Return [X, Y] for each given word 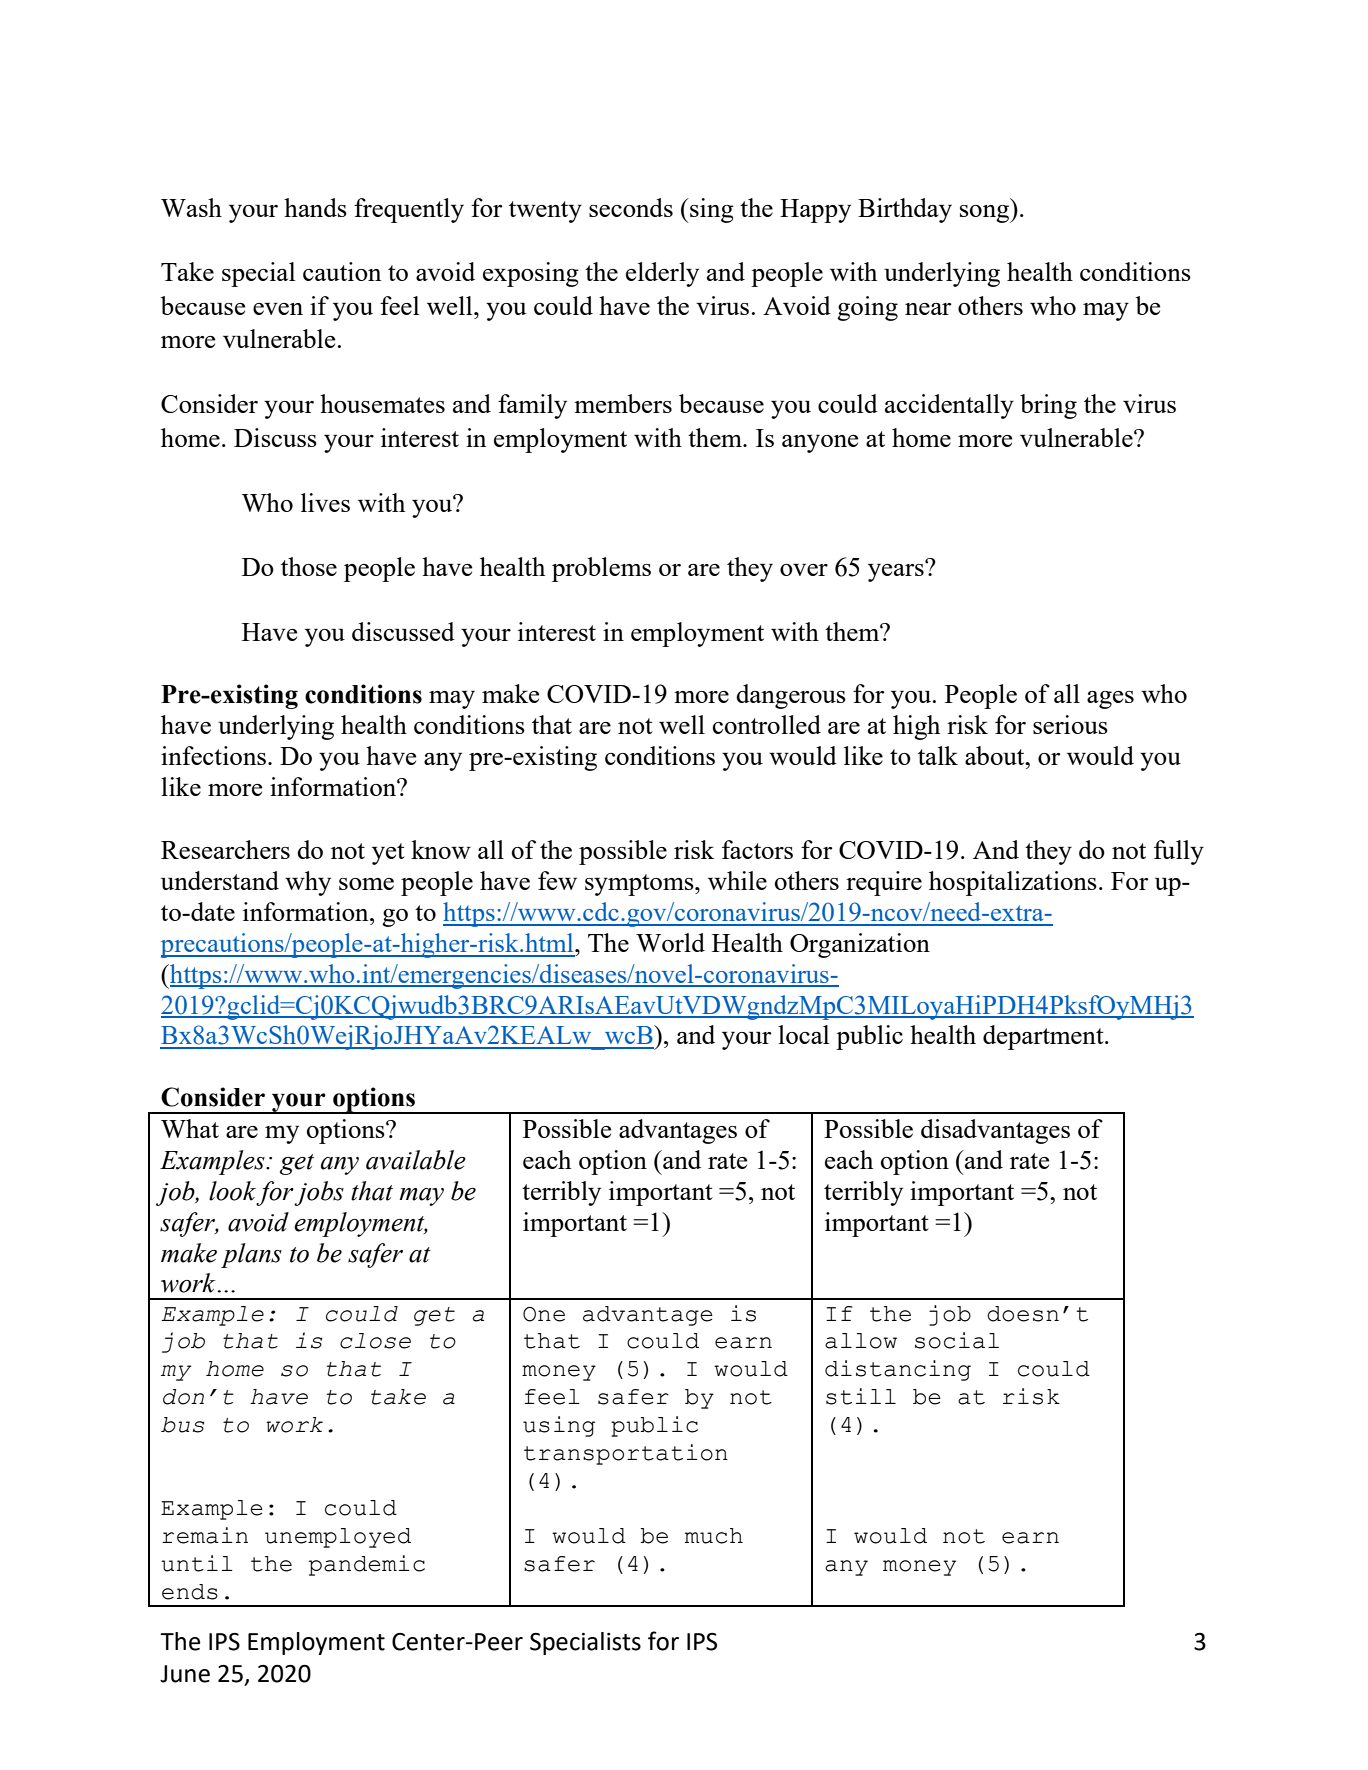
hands [315, 207]
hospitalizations [1013, 883]
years [897, 571]
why [308, 883]
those [309, 566]
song [985, 214]
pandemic [367, 1565]
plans [251, 1255]
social [957, 1340]
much [714, 1536]
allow [861, 1341]
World [670, 942]
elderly [662, 274]
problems [601, 569]
